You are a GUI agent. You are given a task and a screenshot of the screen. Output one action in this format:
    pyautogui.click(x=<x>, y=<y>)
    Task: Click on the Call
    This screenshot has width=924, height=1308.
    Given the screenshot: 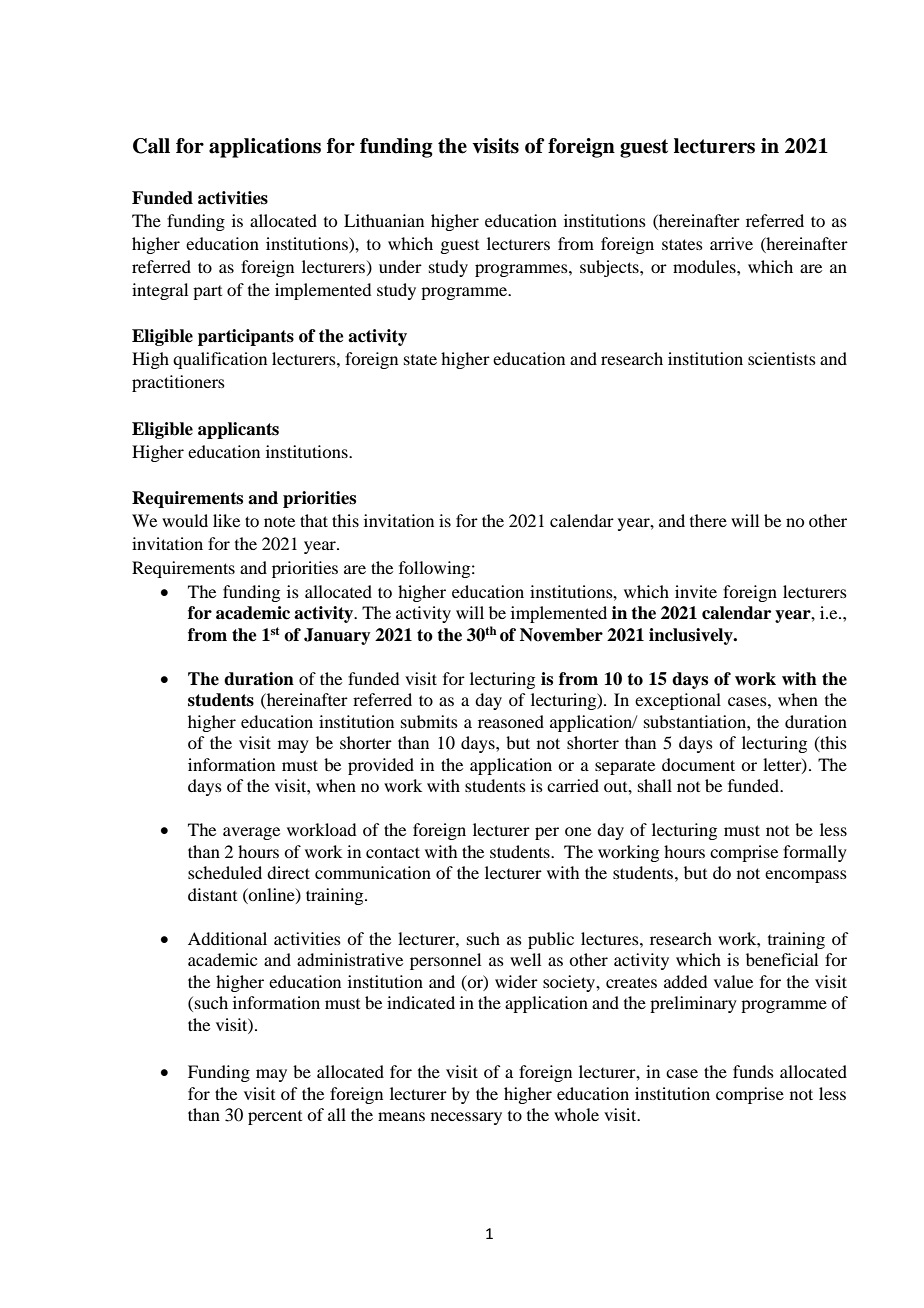 What is the action you would take?
    pyautogui.click(x=151, y=146)
